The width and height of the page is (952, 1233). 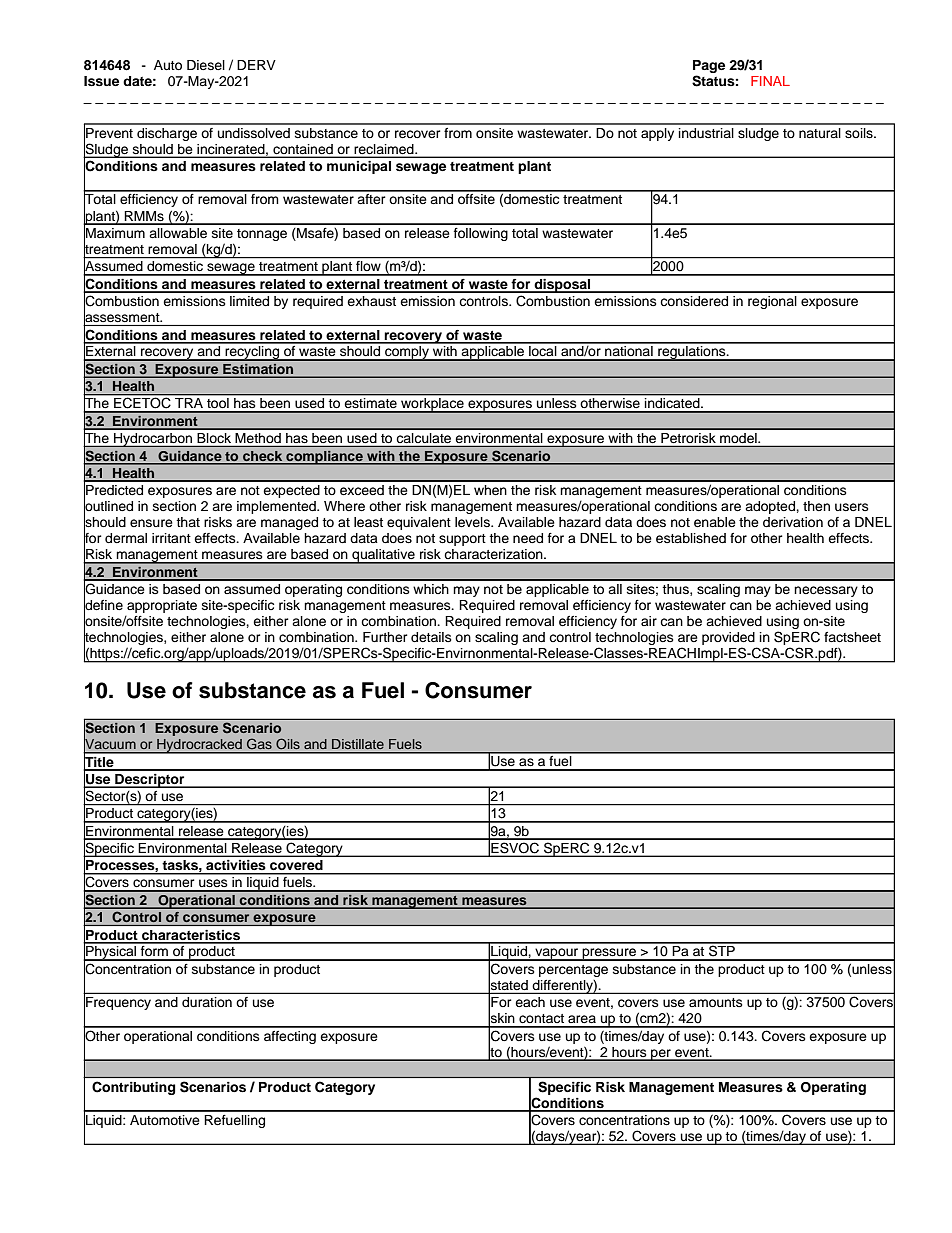 I want to click on levels, so click(x=473, y=522).
